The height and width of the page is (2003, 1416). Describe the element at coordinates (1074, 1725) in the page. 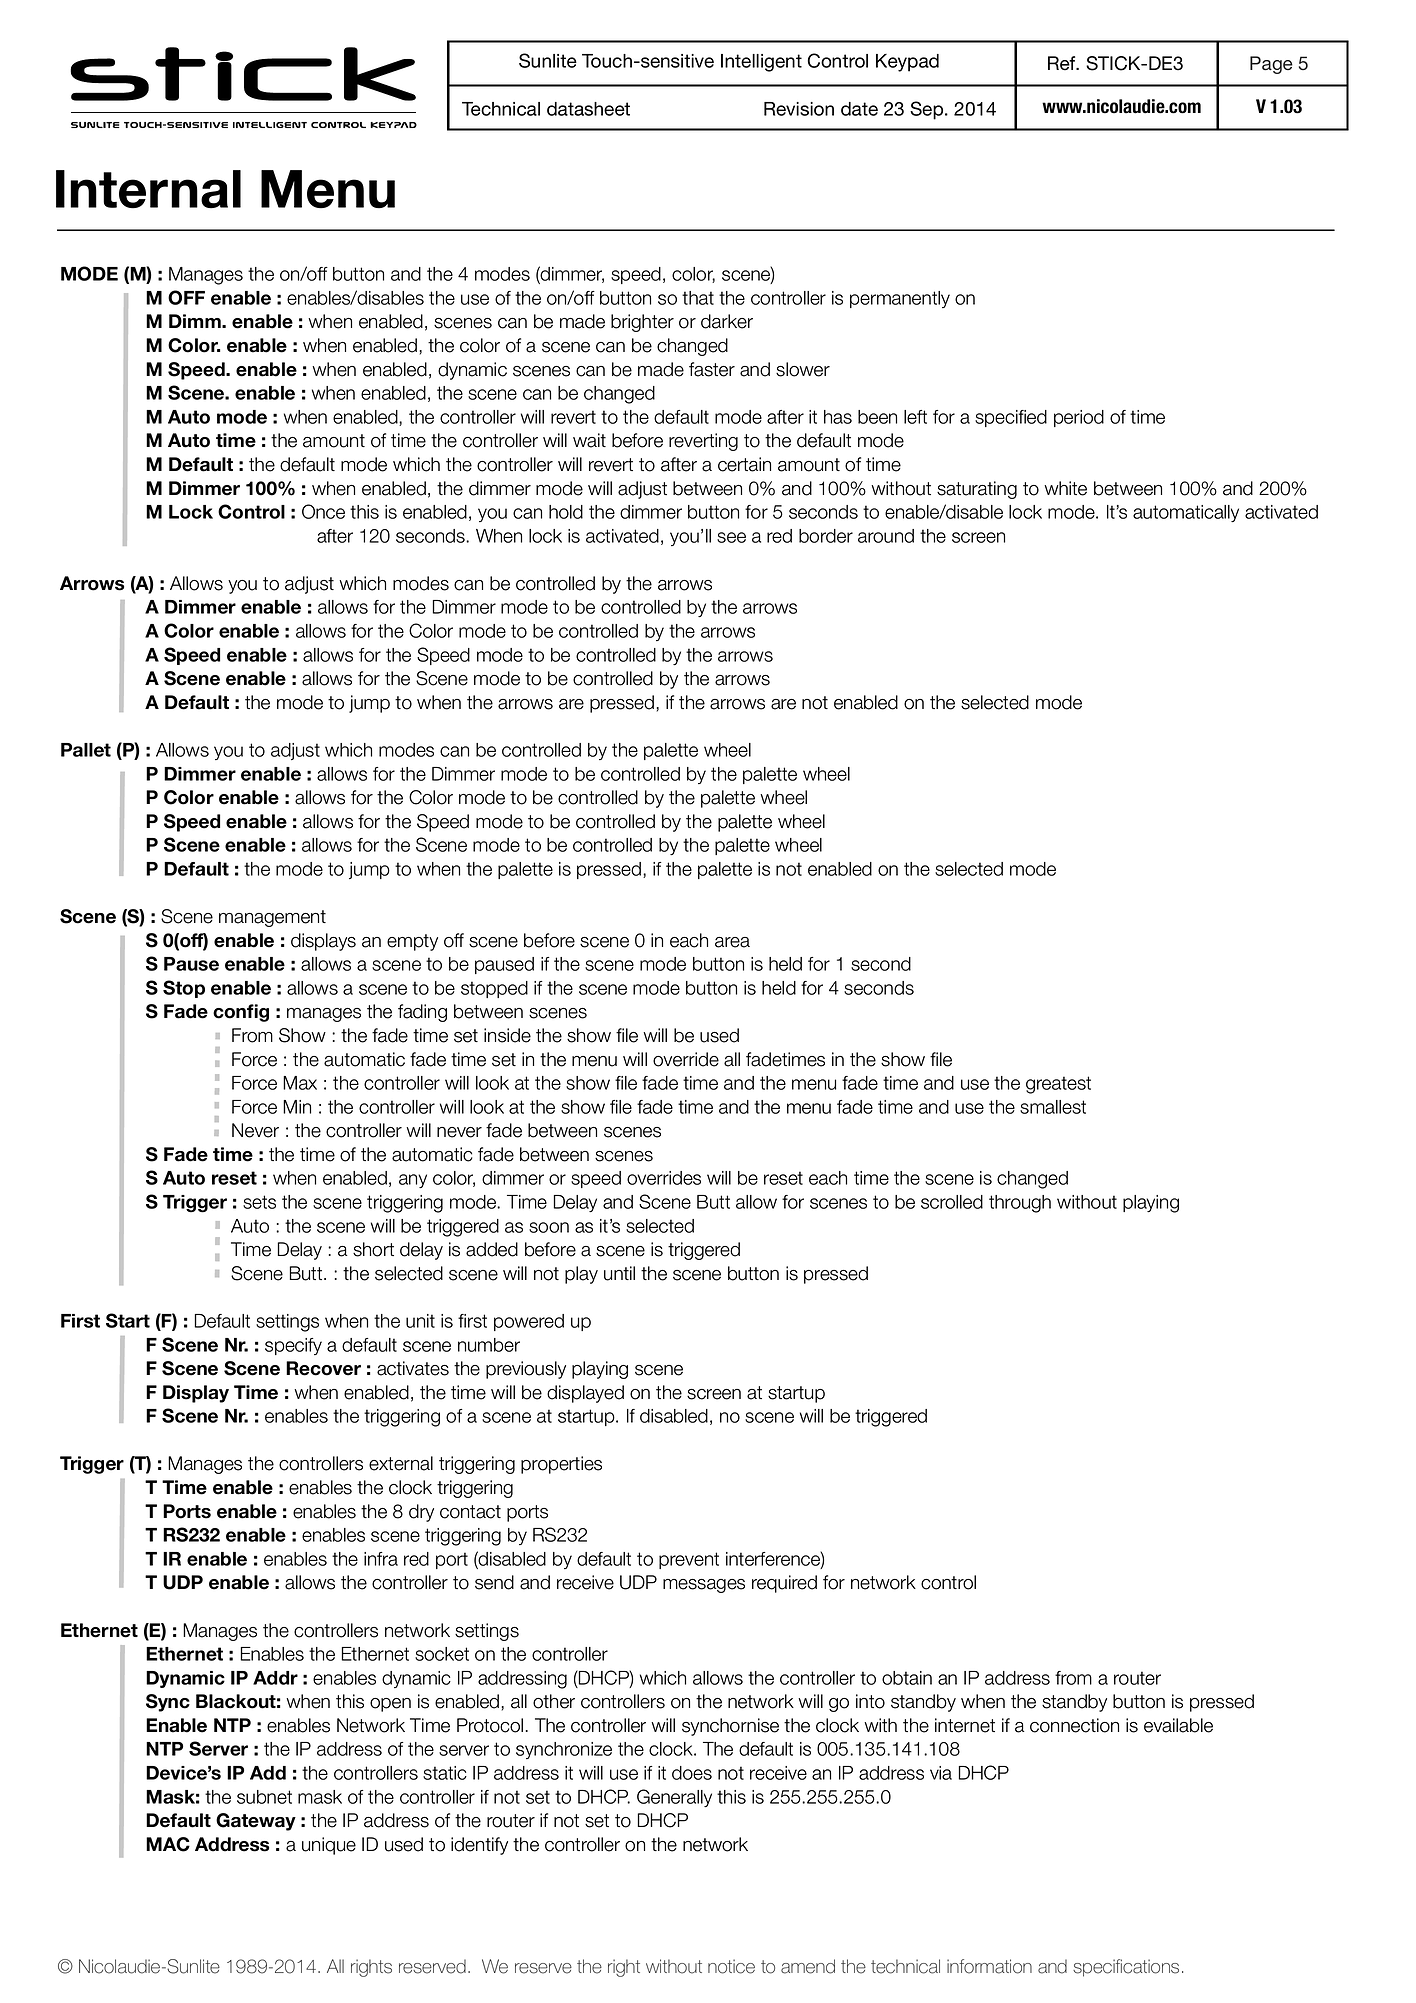

I see `connection` at that location.
